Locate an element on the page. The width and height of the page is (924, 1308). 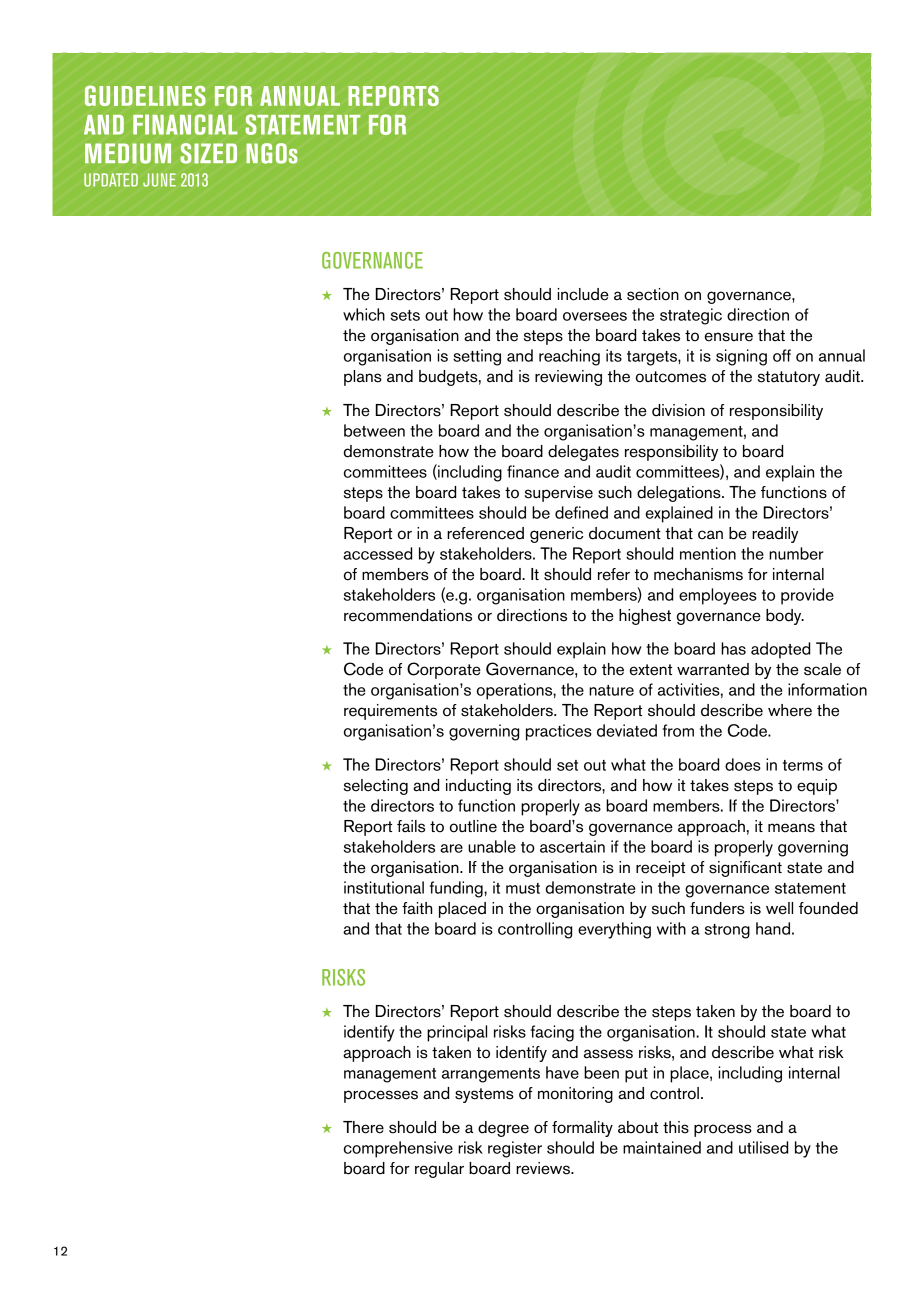
selecting is located at coordinates (376, 787).
